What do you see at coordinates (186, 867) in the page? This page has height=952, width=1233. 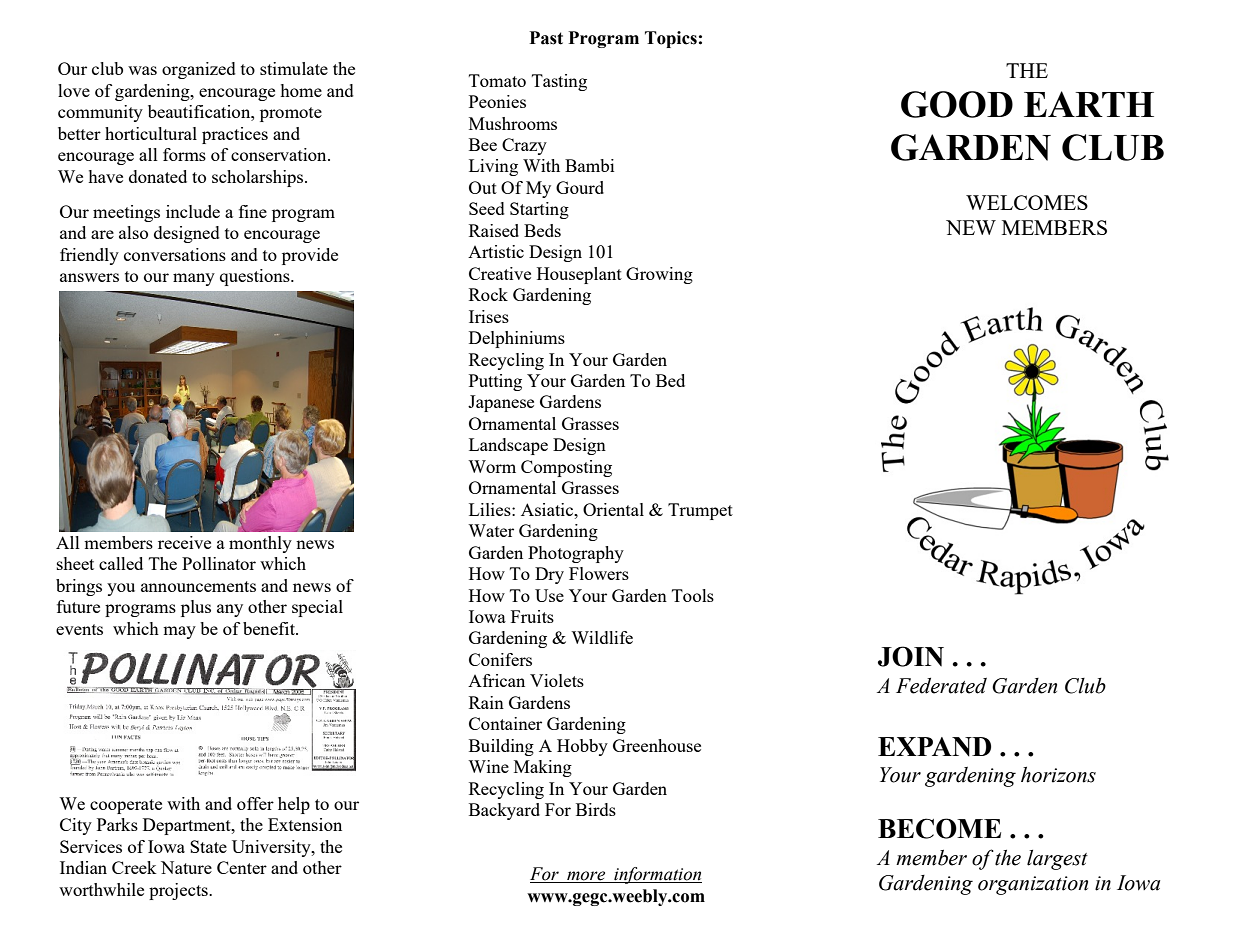 I see `Nature` at bounding box center [186, 867].
